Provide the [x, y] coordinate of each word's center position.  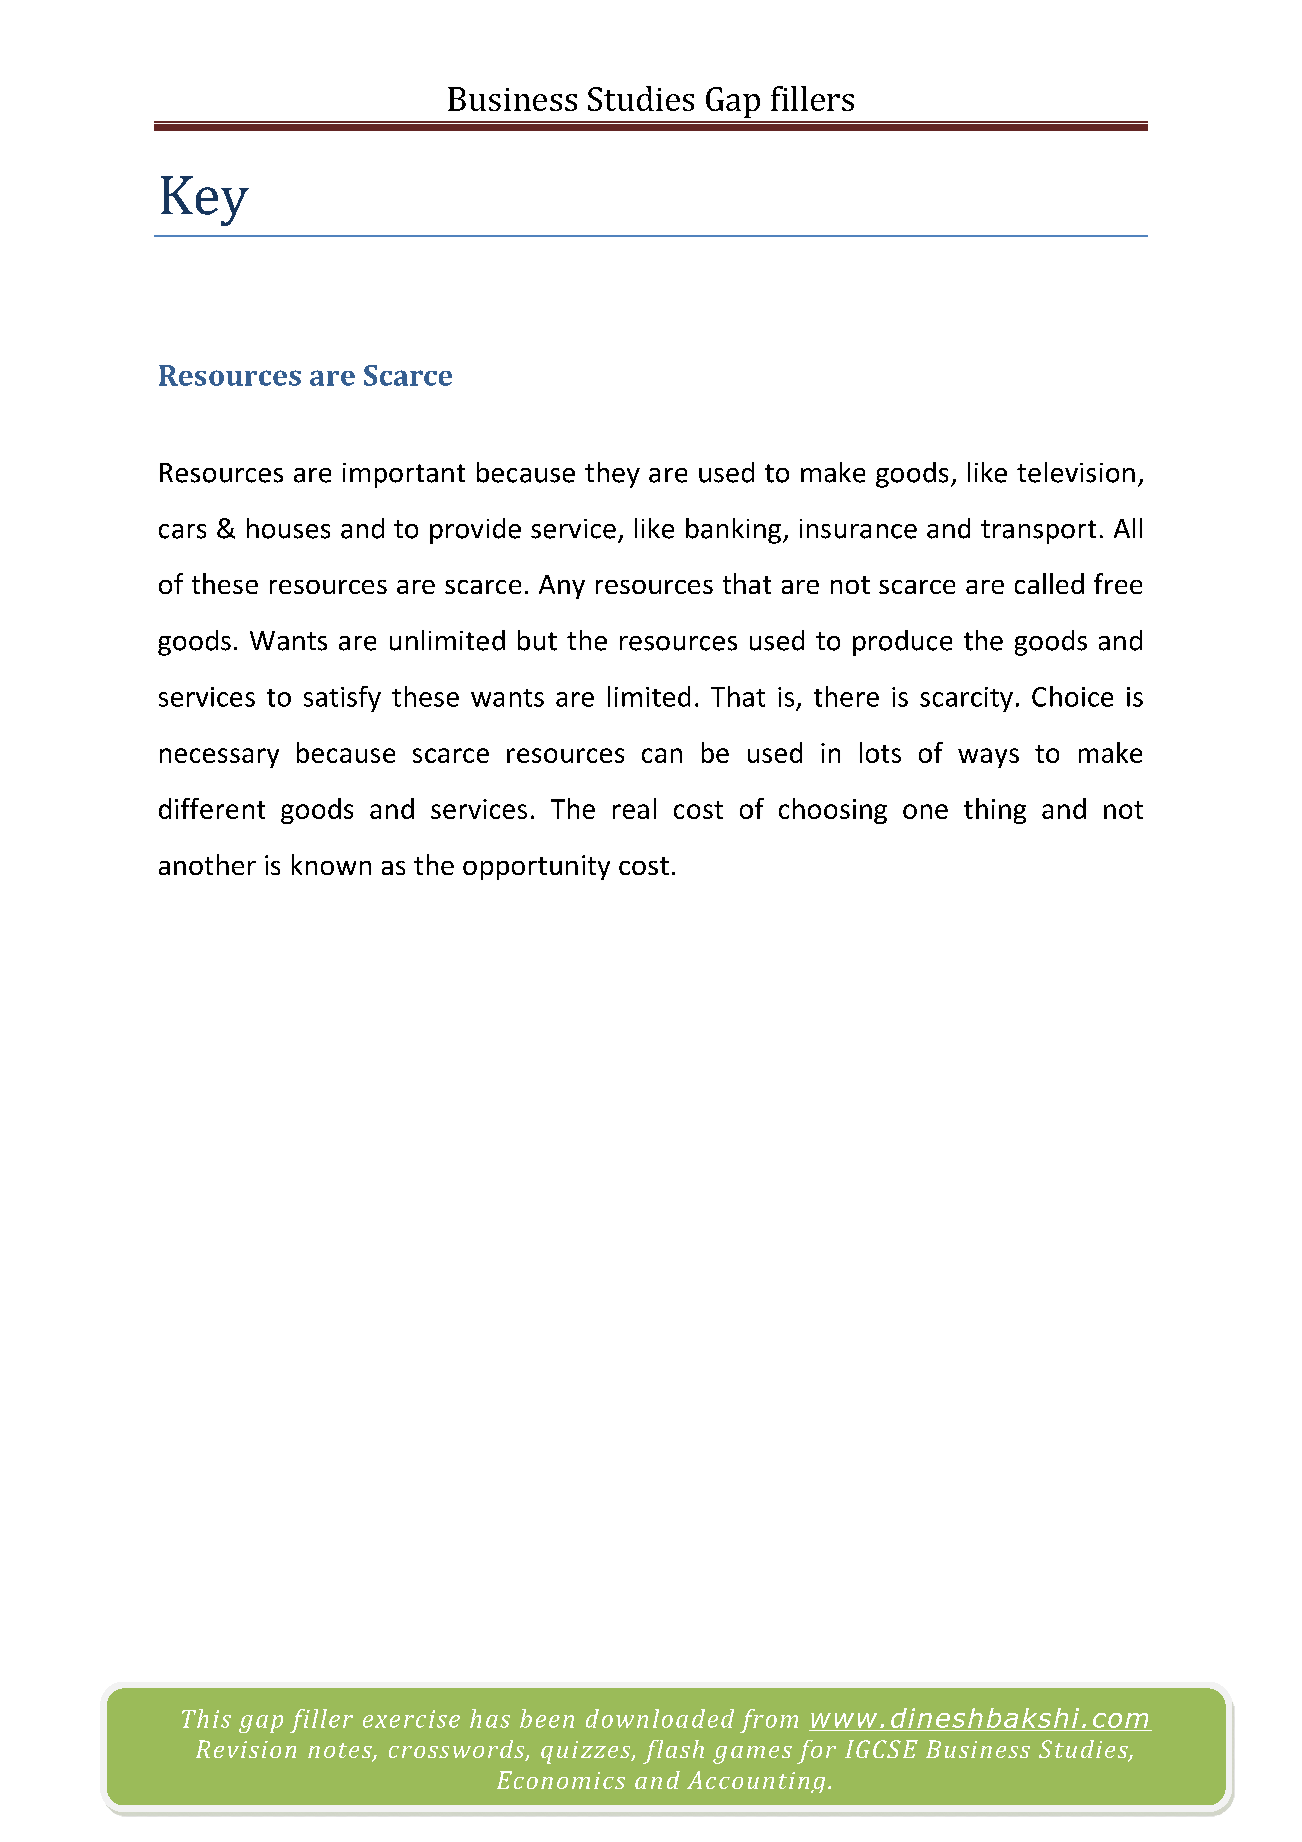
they [612, 475]
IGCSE [881, 1749]
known [331, 864]
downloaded [660, 1718]
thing [995, 811]
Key [205, 201]
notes [341, 1752]
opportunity [536, 867]
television [1076, 472]
